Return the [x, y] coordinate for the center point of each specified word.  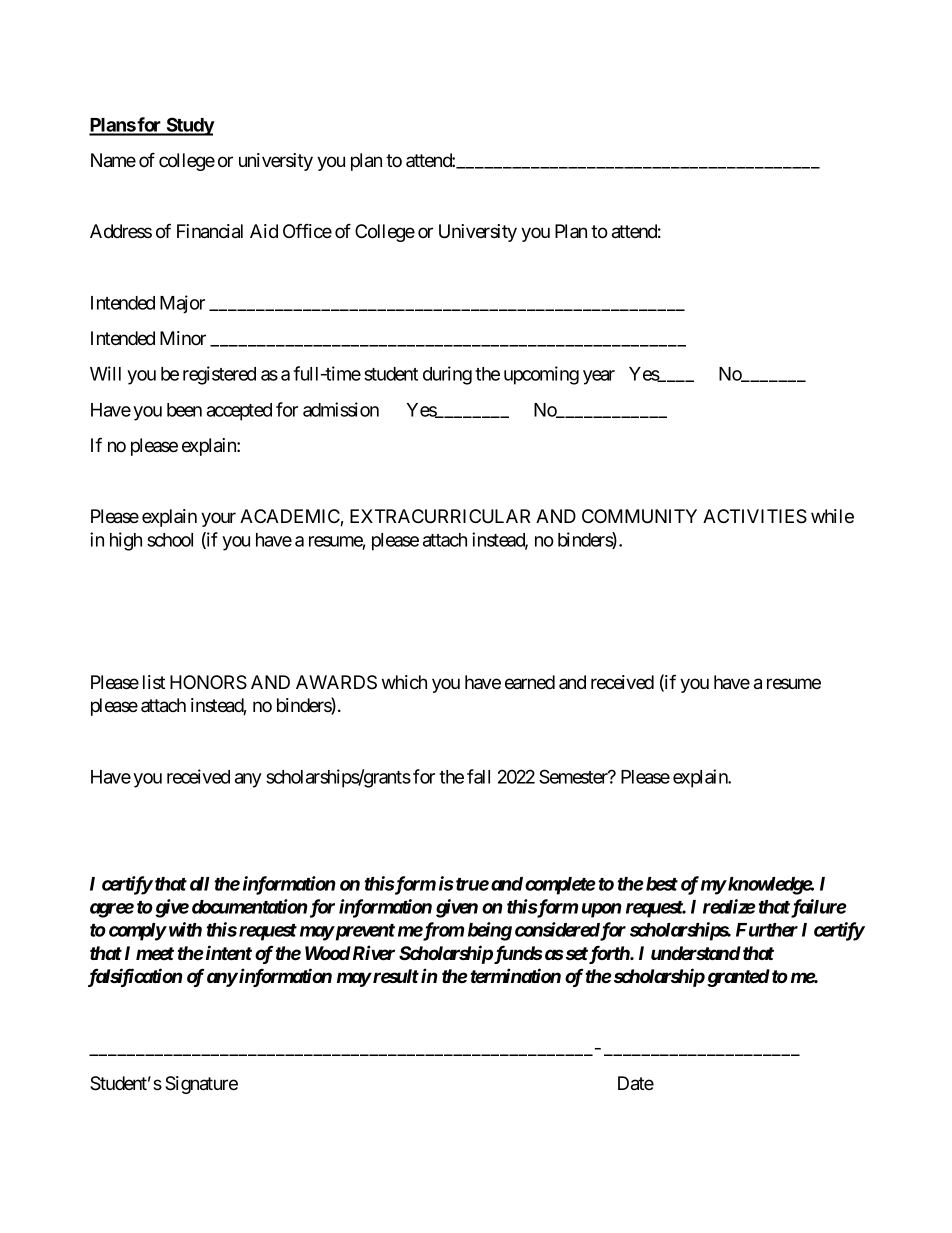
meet [155, 953]
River [372, 953]
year [599, 377]
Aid [264, 231]
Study [190, 126]
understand [696, 953]
